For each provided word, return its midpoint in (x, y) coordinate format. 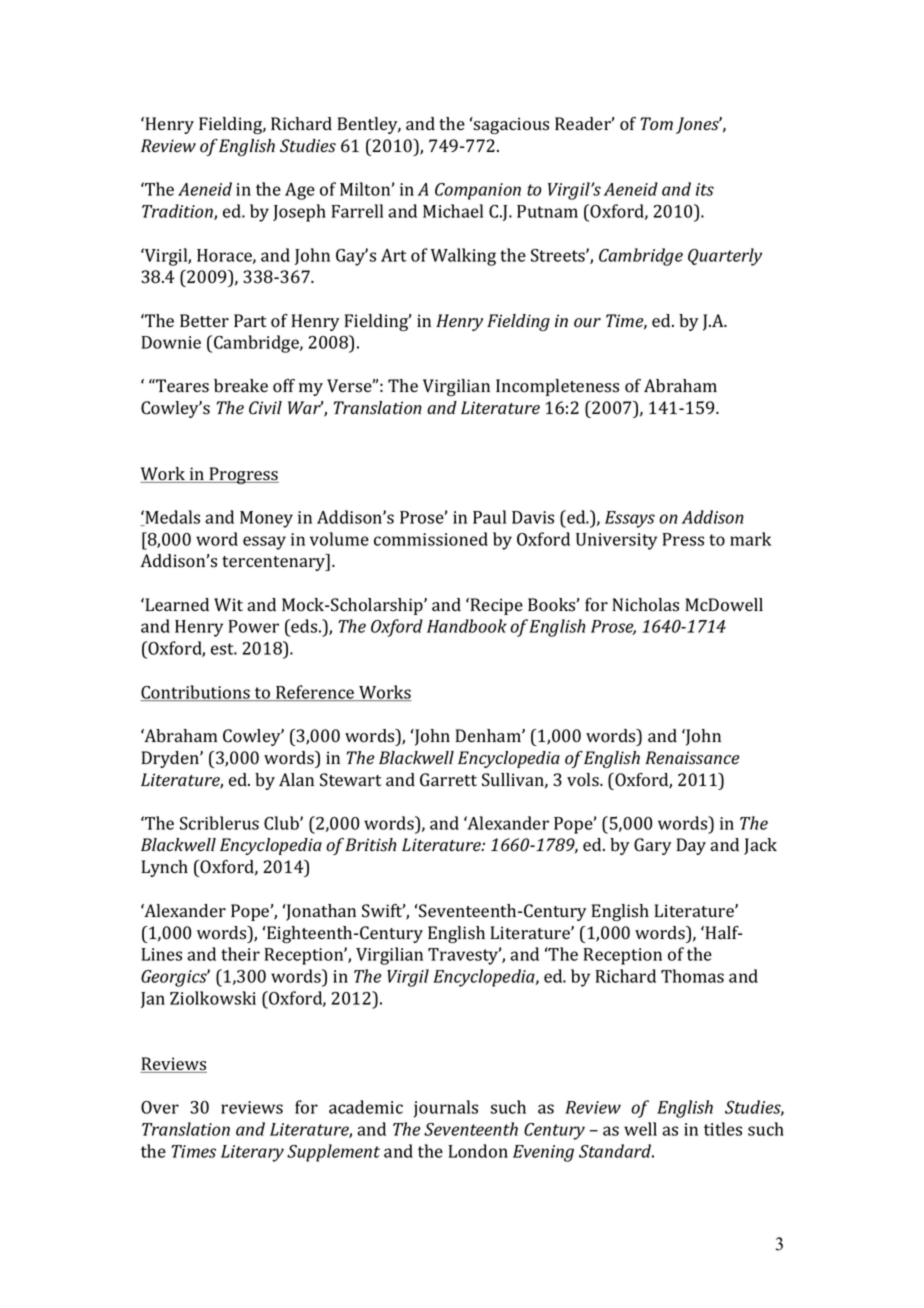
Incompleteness (557, 387)
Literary (252, 1153)
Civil (265, 408)
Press (683, 539)
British (370, 845)
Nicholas (645, 605)
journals (446, 1109)
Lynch (165, 868)
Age (300, 191)
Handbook (467, 626)
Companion (478, 191)
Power (254, 626)
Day (691, 846)
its (705, 189)
